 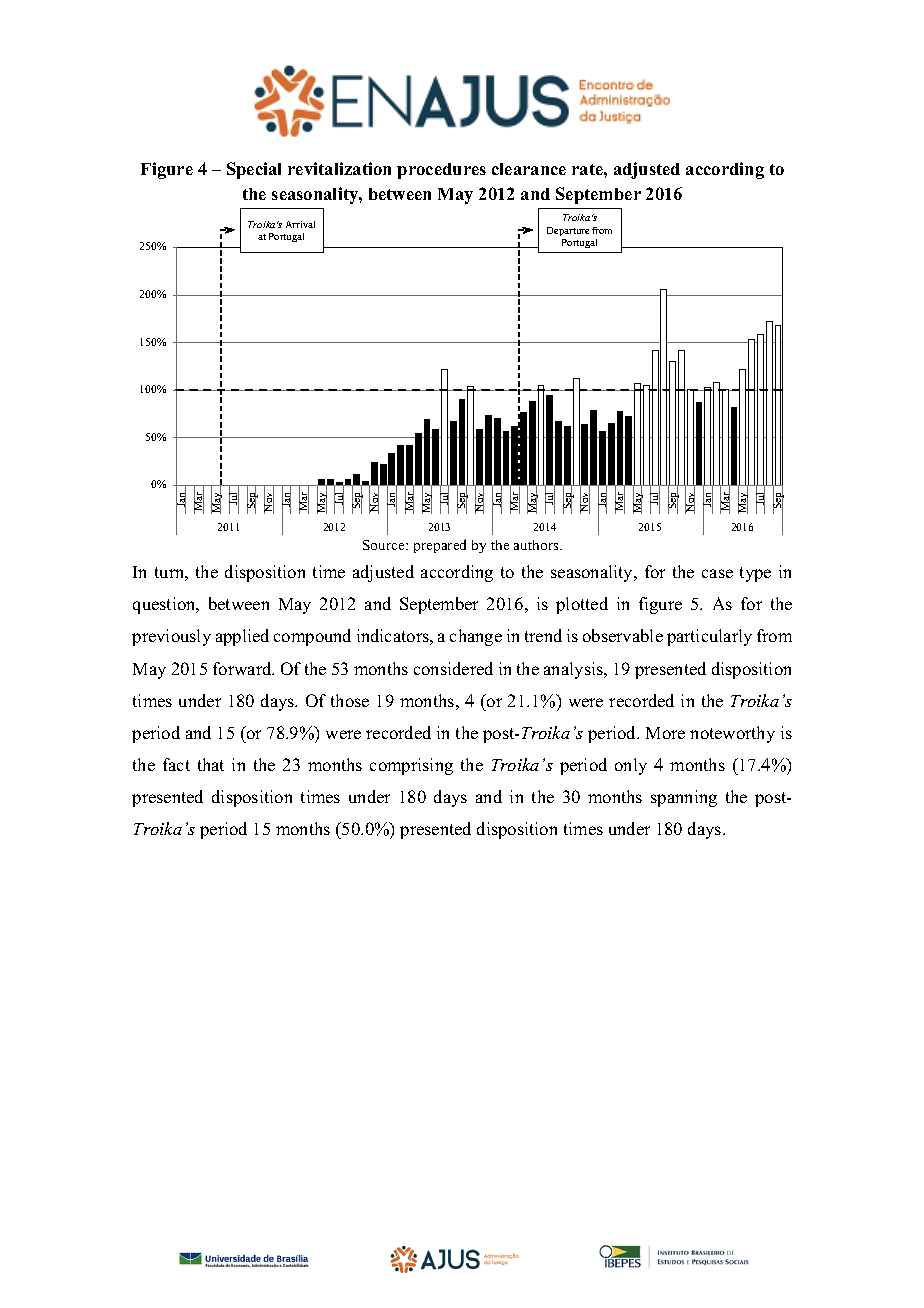 What do you see at coordinates (211, 764) in the screenshot?
I see `that` at bounding box center [211, 764].
